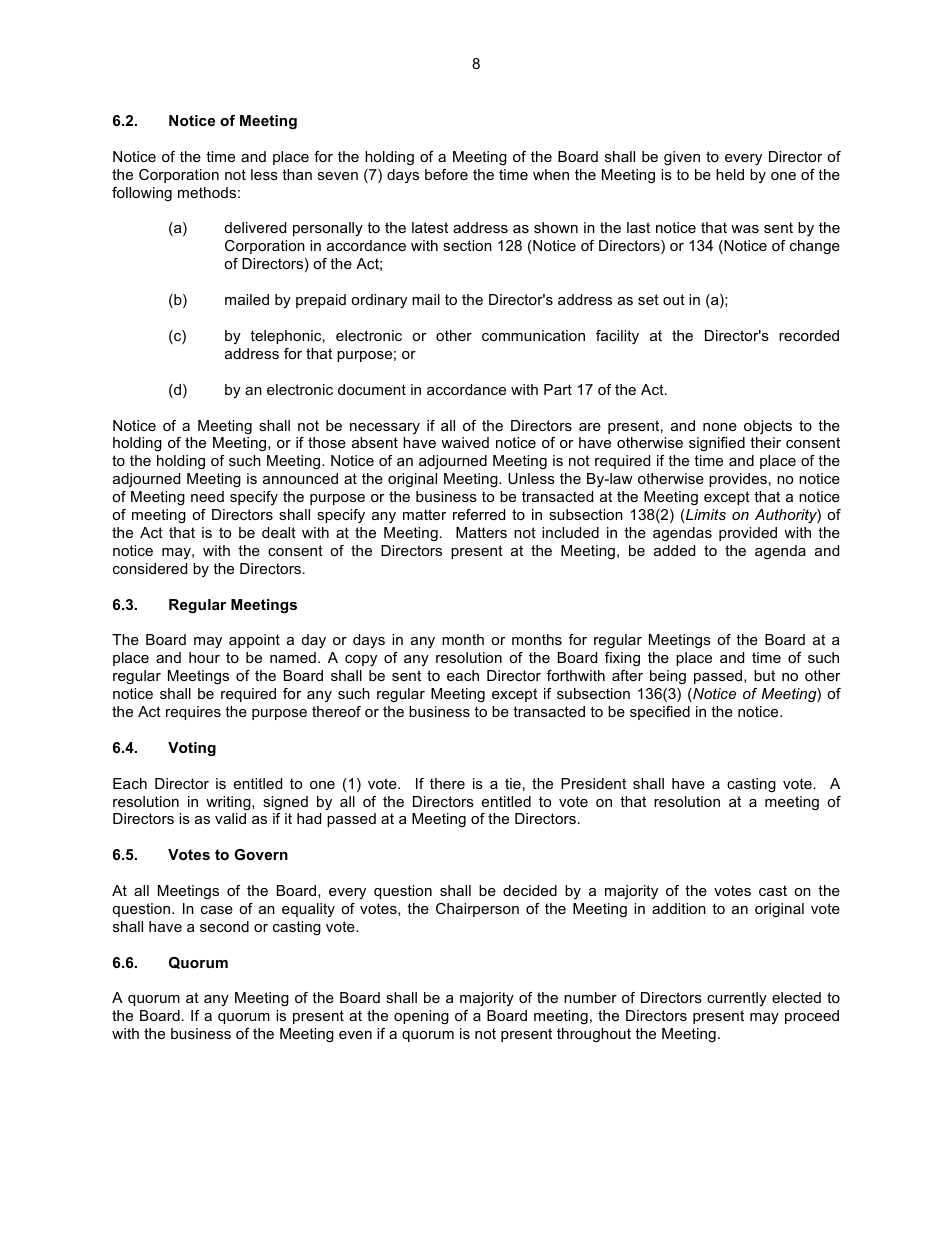  What do you see at coordinates (593, 783) in the screenshot?
I see `President` at bounding box center [593, 783].
